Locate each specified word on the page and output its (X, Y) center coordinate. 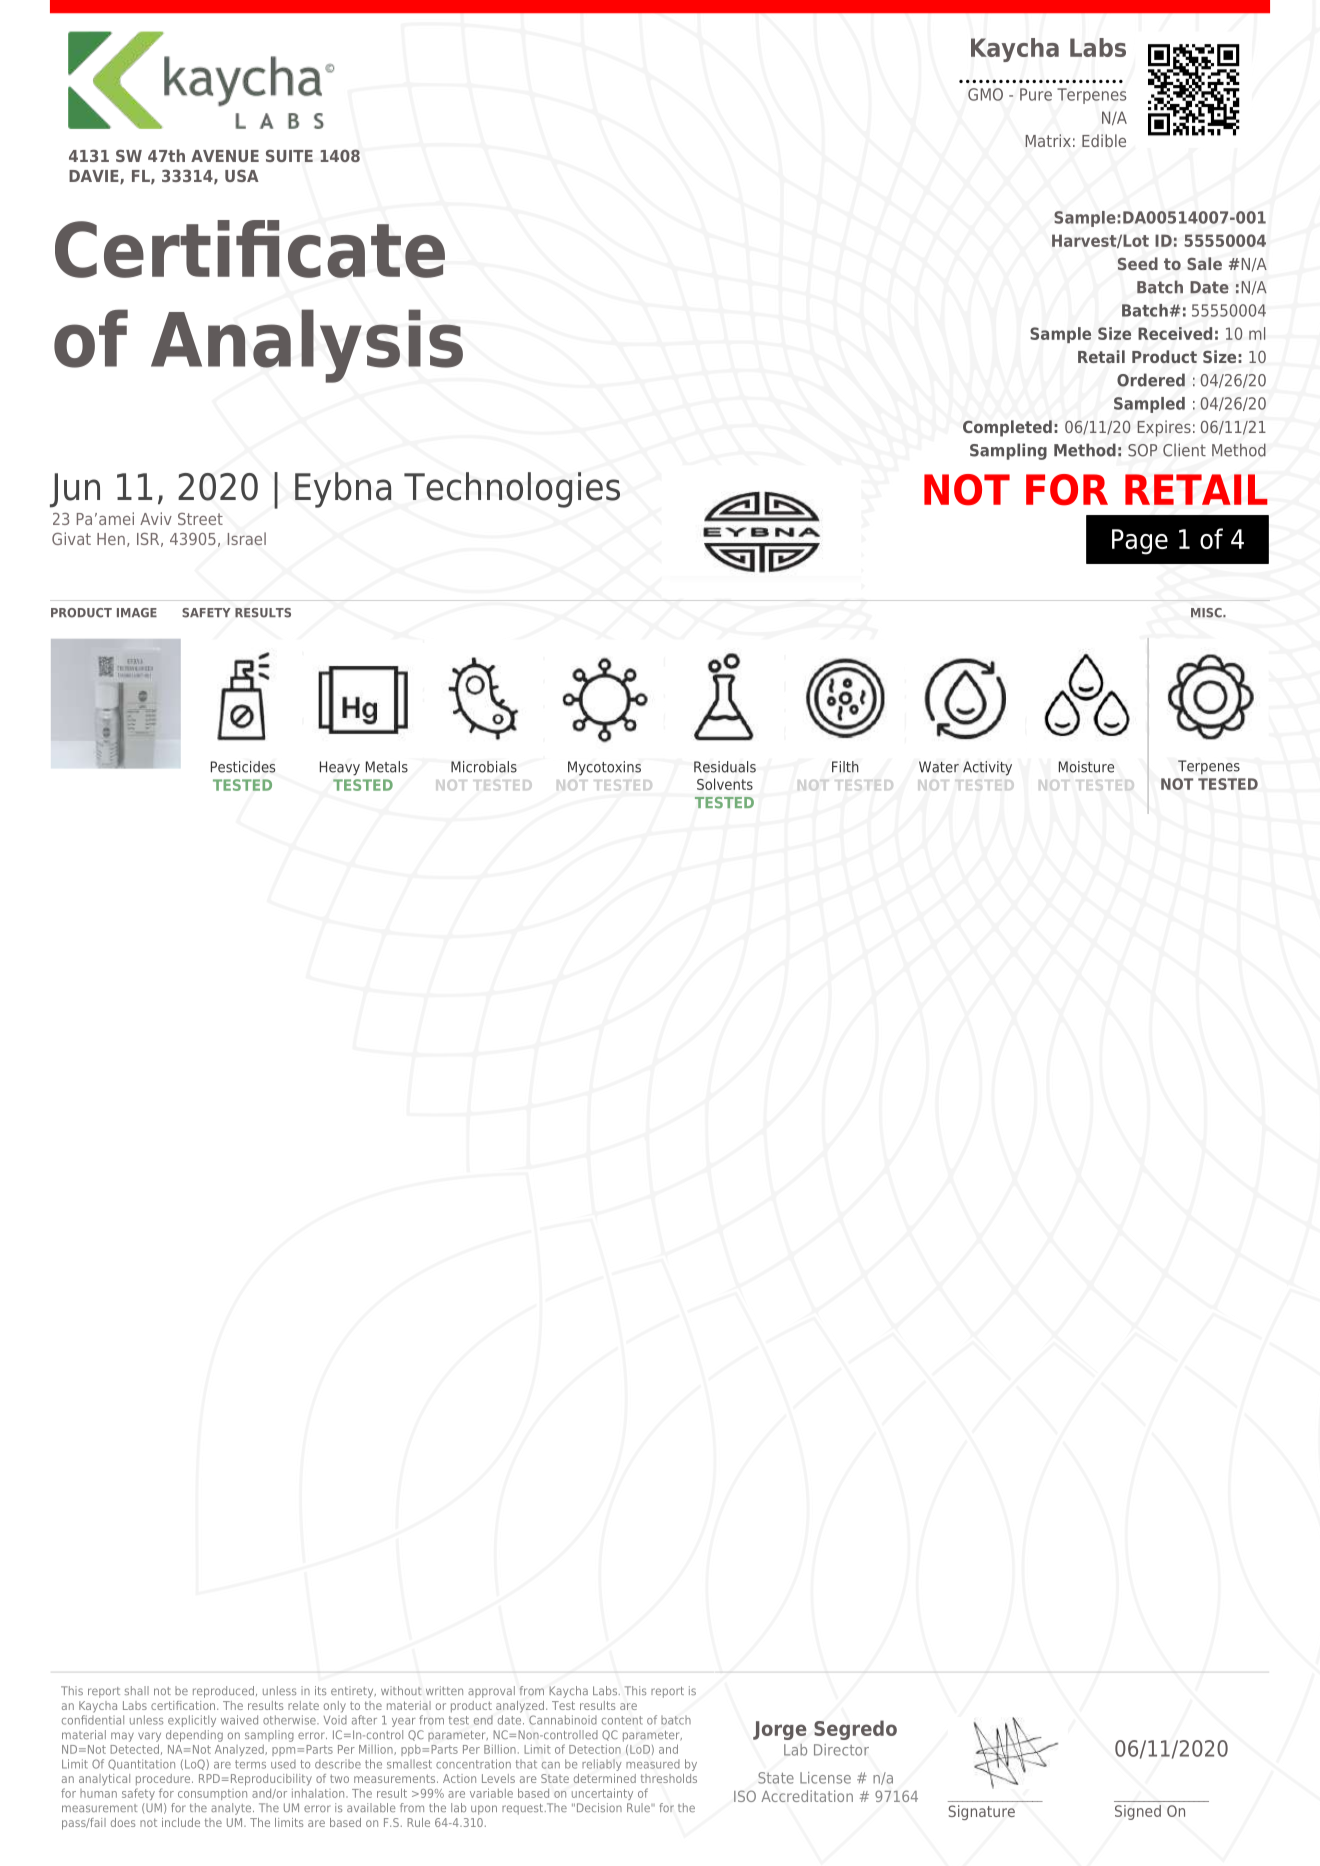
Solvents (725, 784)
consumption (212, 1794)
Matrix (1048, 140)
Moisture (1086, 767)
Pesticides (243, 767)
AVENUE (225, 156)
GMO (985, 94)
